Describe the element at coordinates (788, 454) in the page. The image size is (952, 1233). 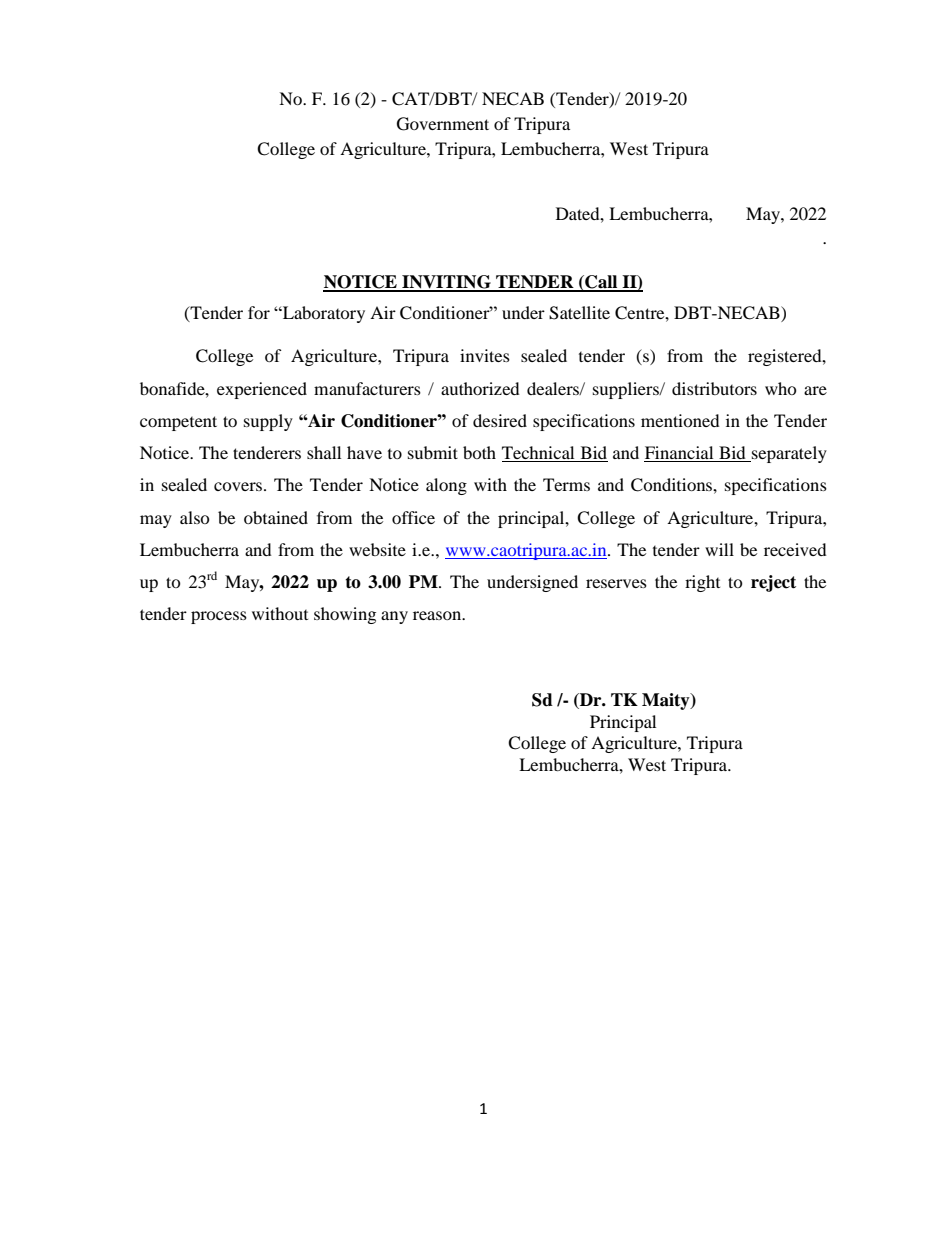
I see `separately` at that location.
